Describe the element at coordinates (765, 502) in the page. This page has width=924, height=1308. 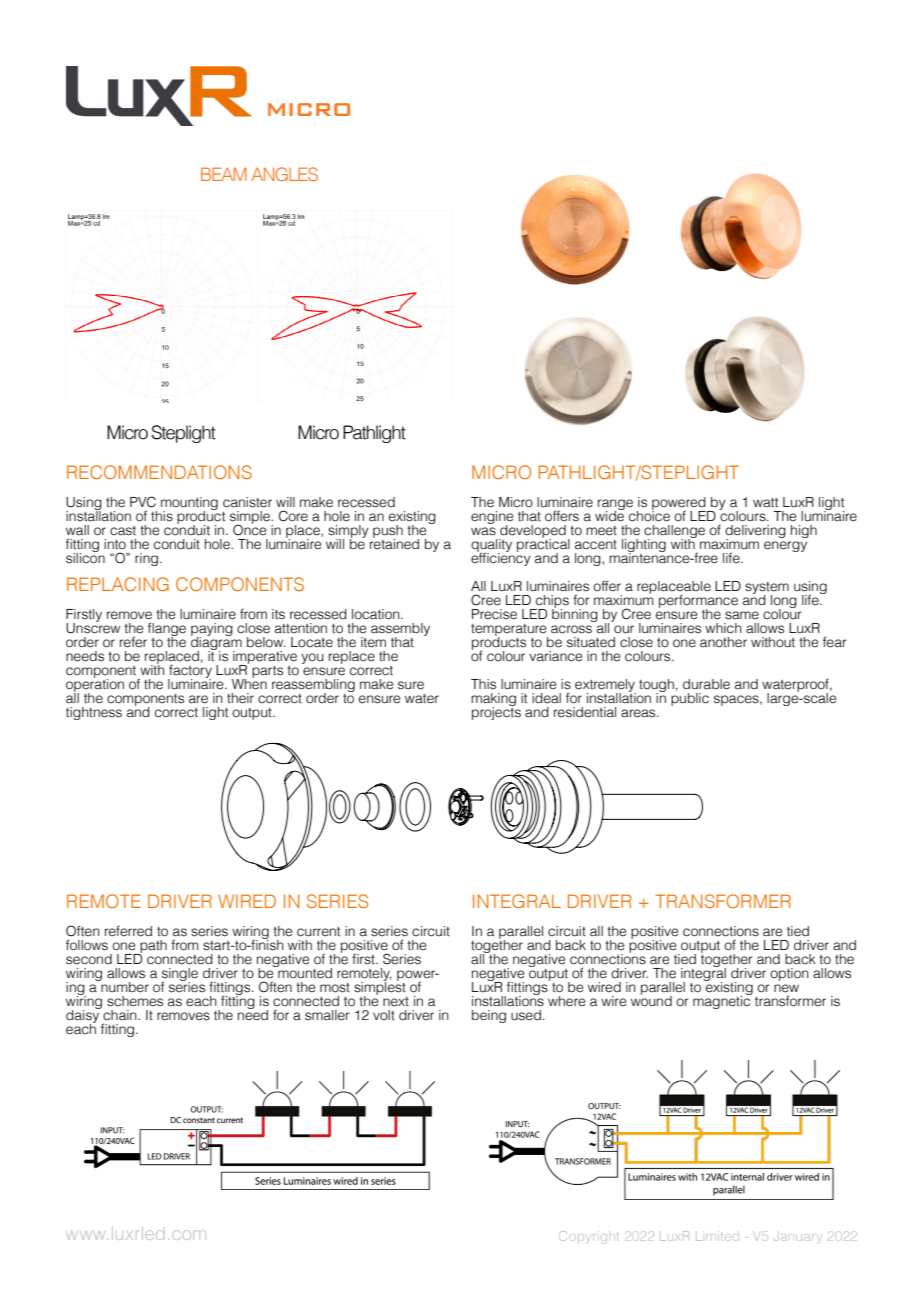
I see `watt` at that location.
